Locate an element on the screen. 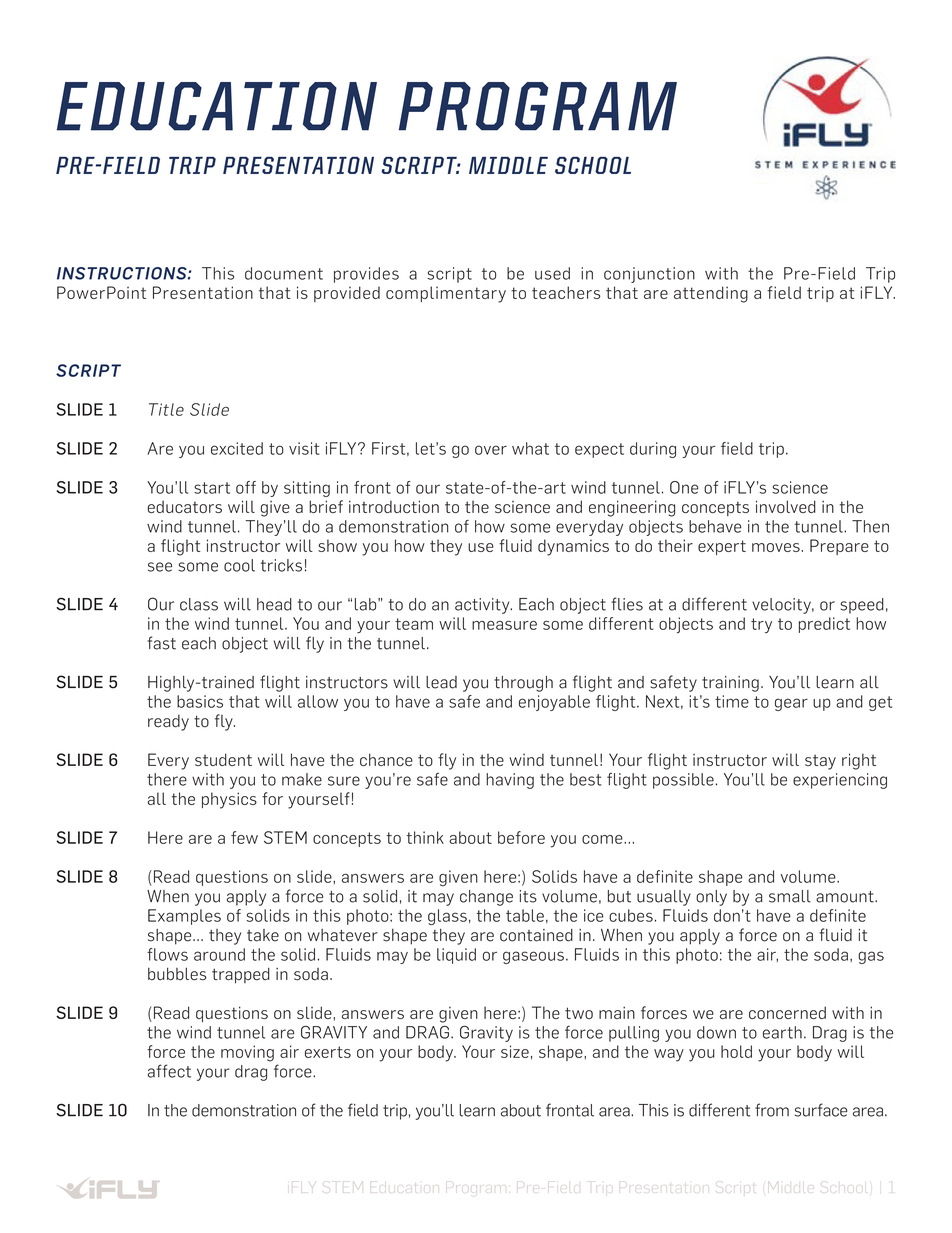 This screenshot has height=1233, width=952. basics is located at coordinates (200, 701).
